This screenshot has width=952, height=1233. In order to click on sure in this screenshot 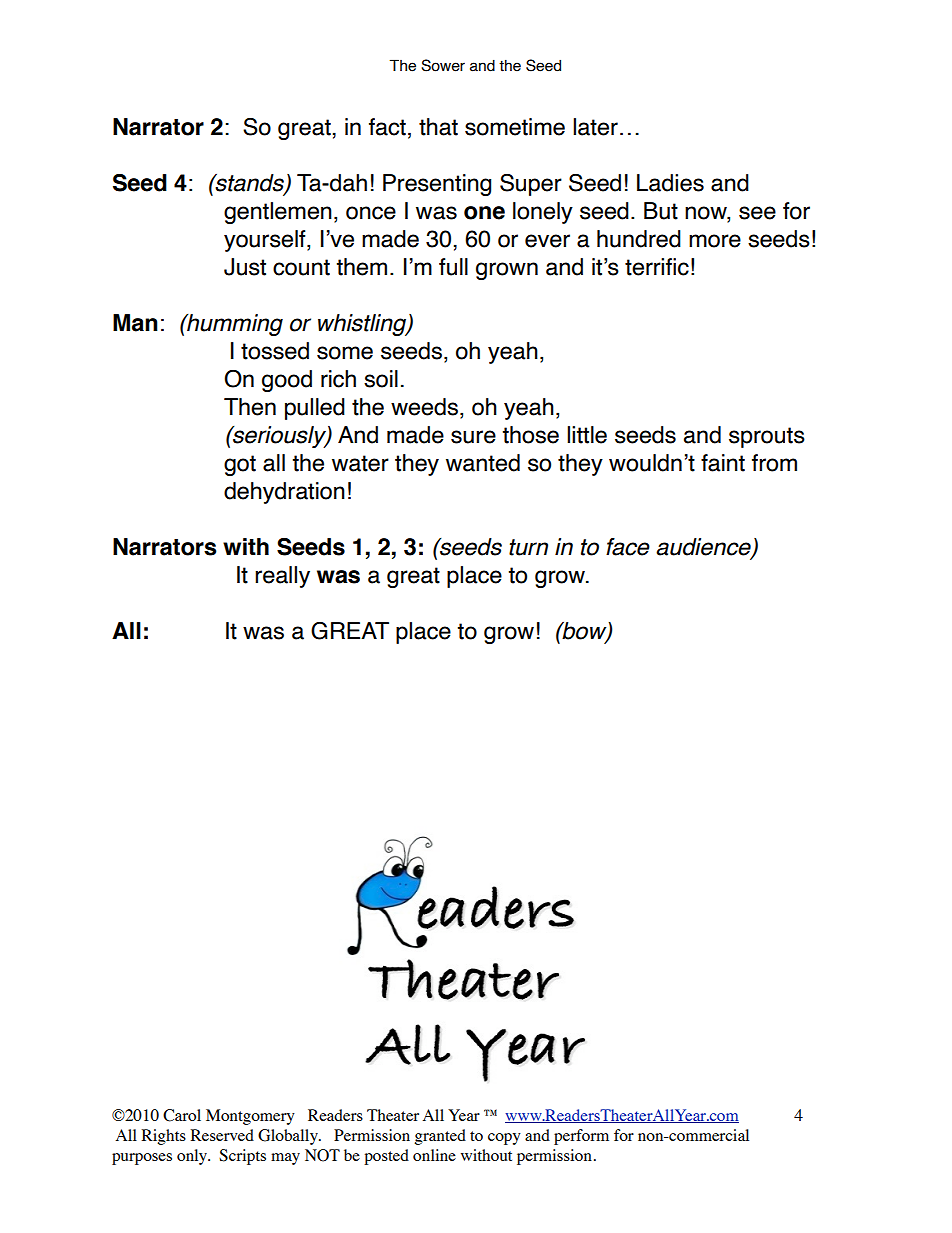, I will do `click(473, 437)`.
